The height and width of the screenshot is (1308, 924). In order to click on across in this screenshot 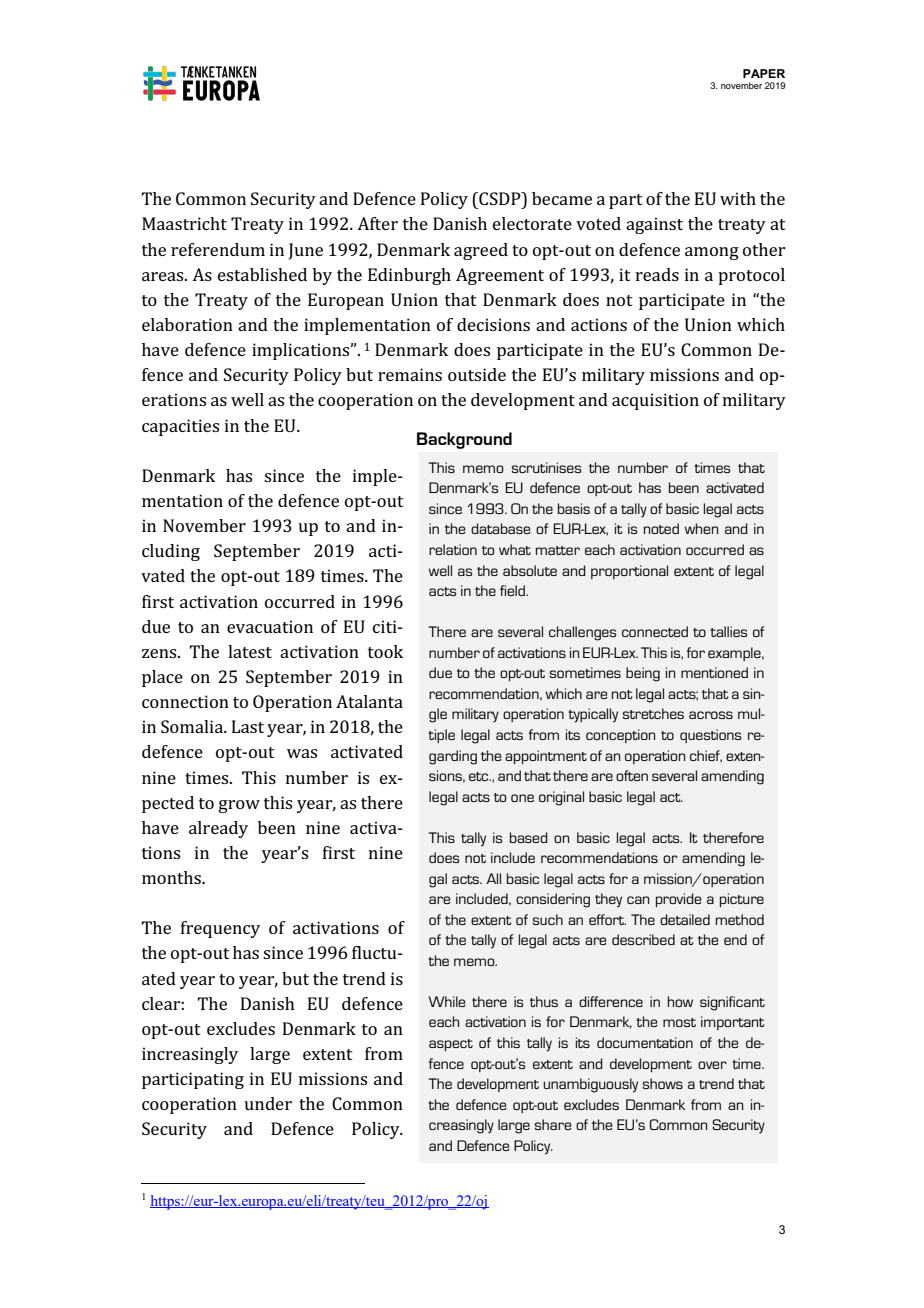, I will do `click(711, 715)`.
